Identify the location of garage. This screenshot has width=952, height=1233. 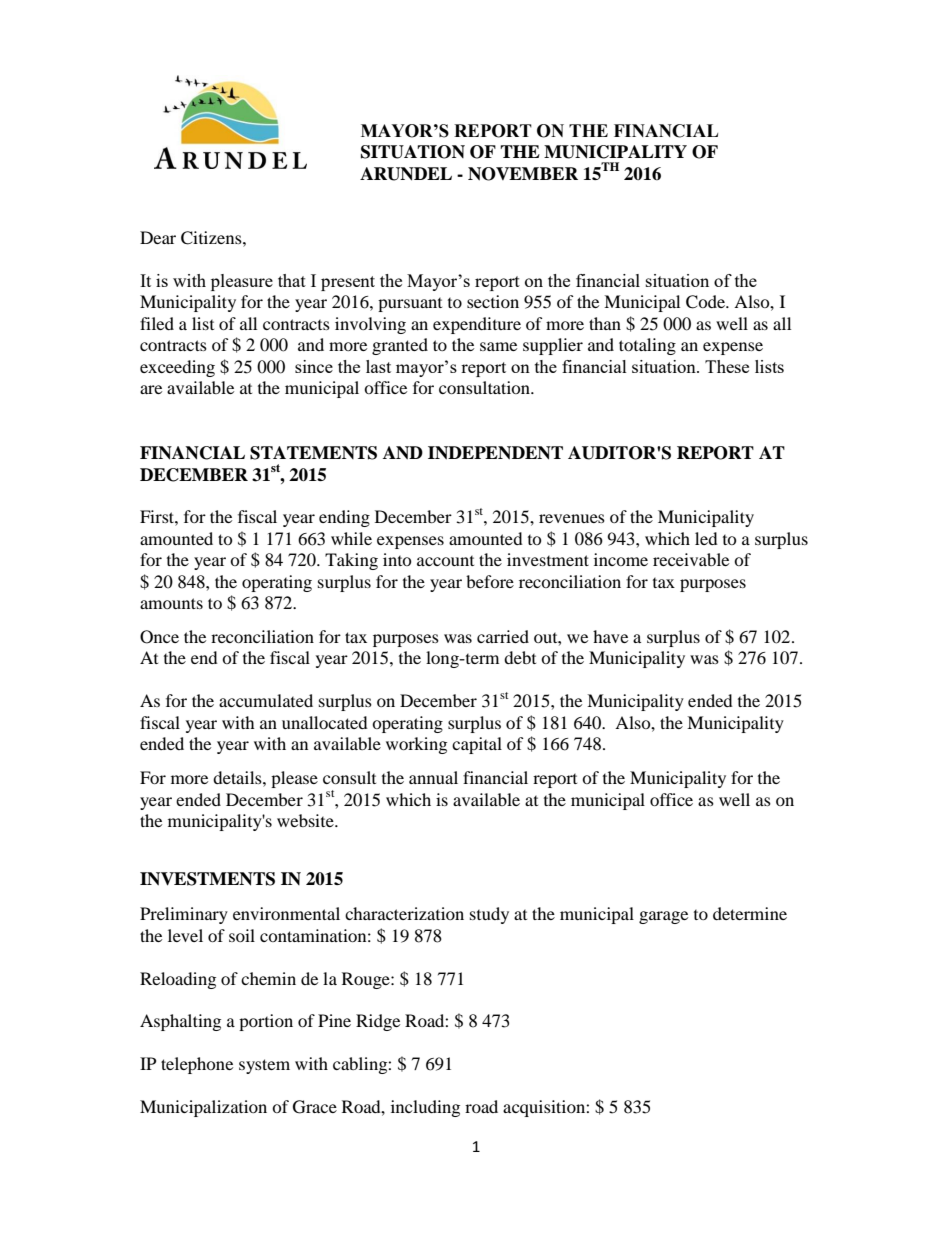
(663, 917).
